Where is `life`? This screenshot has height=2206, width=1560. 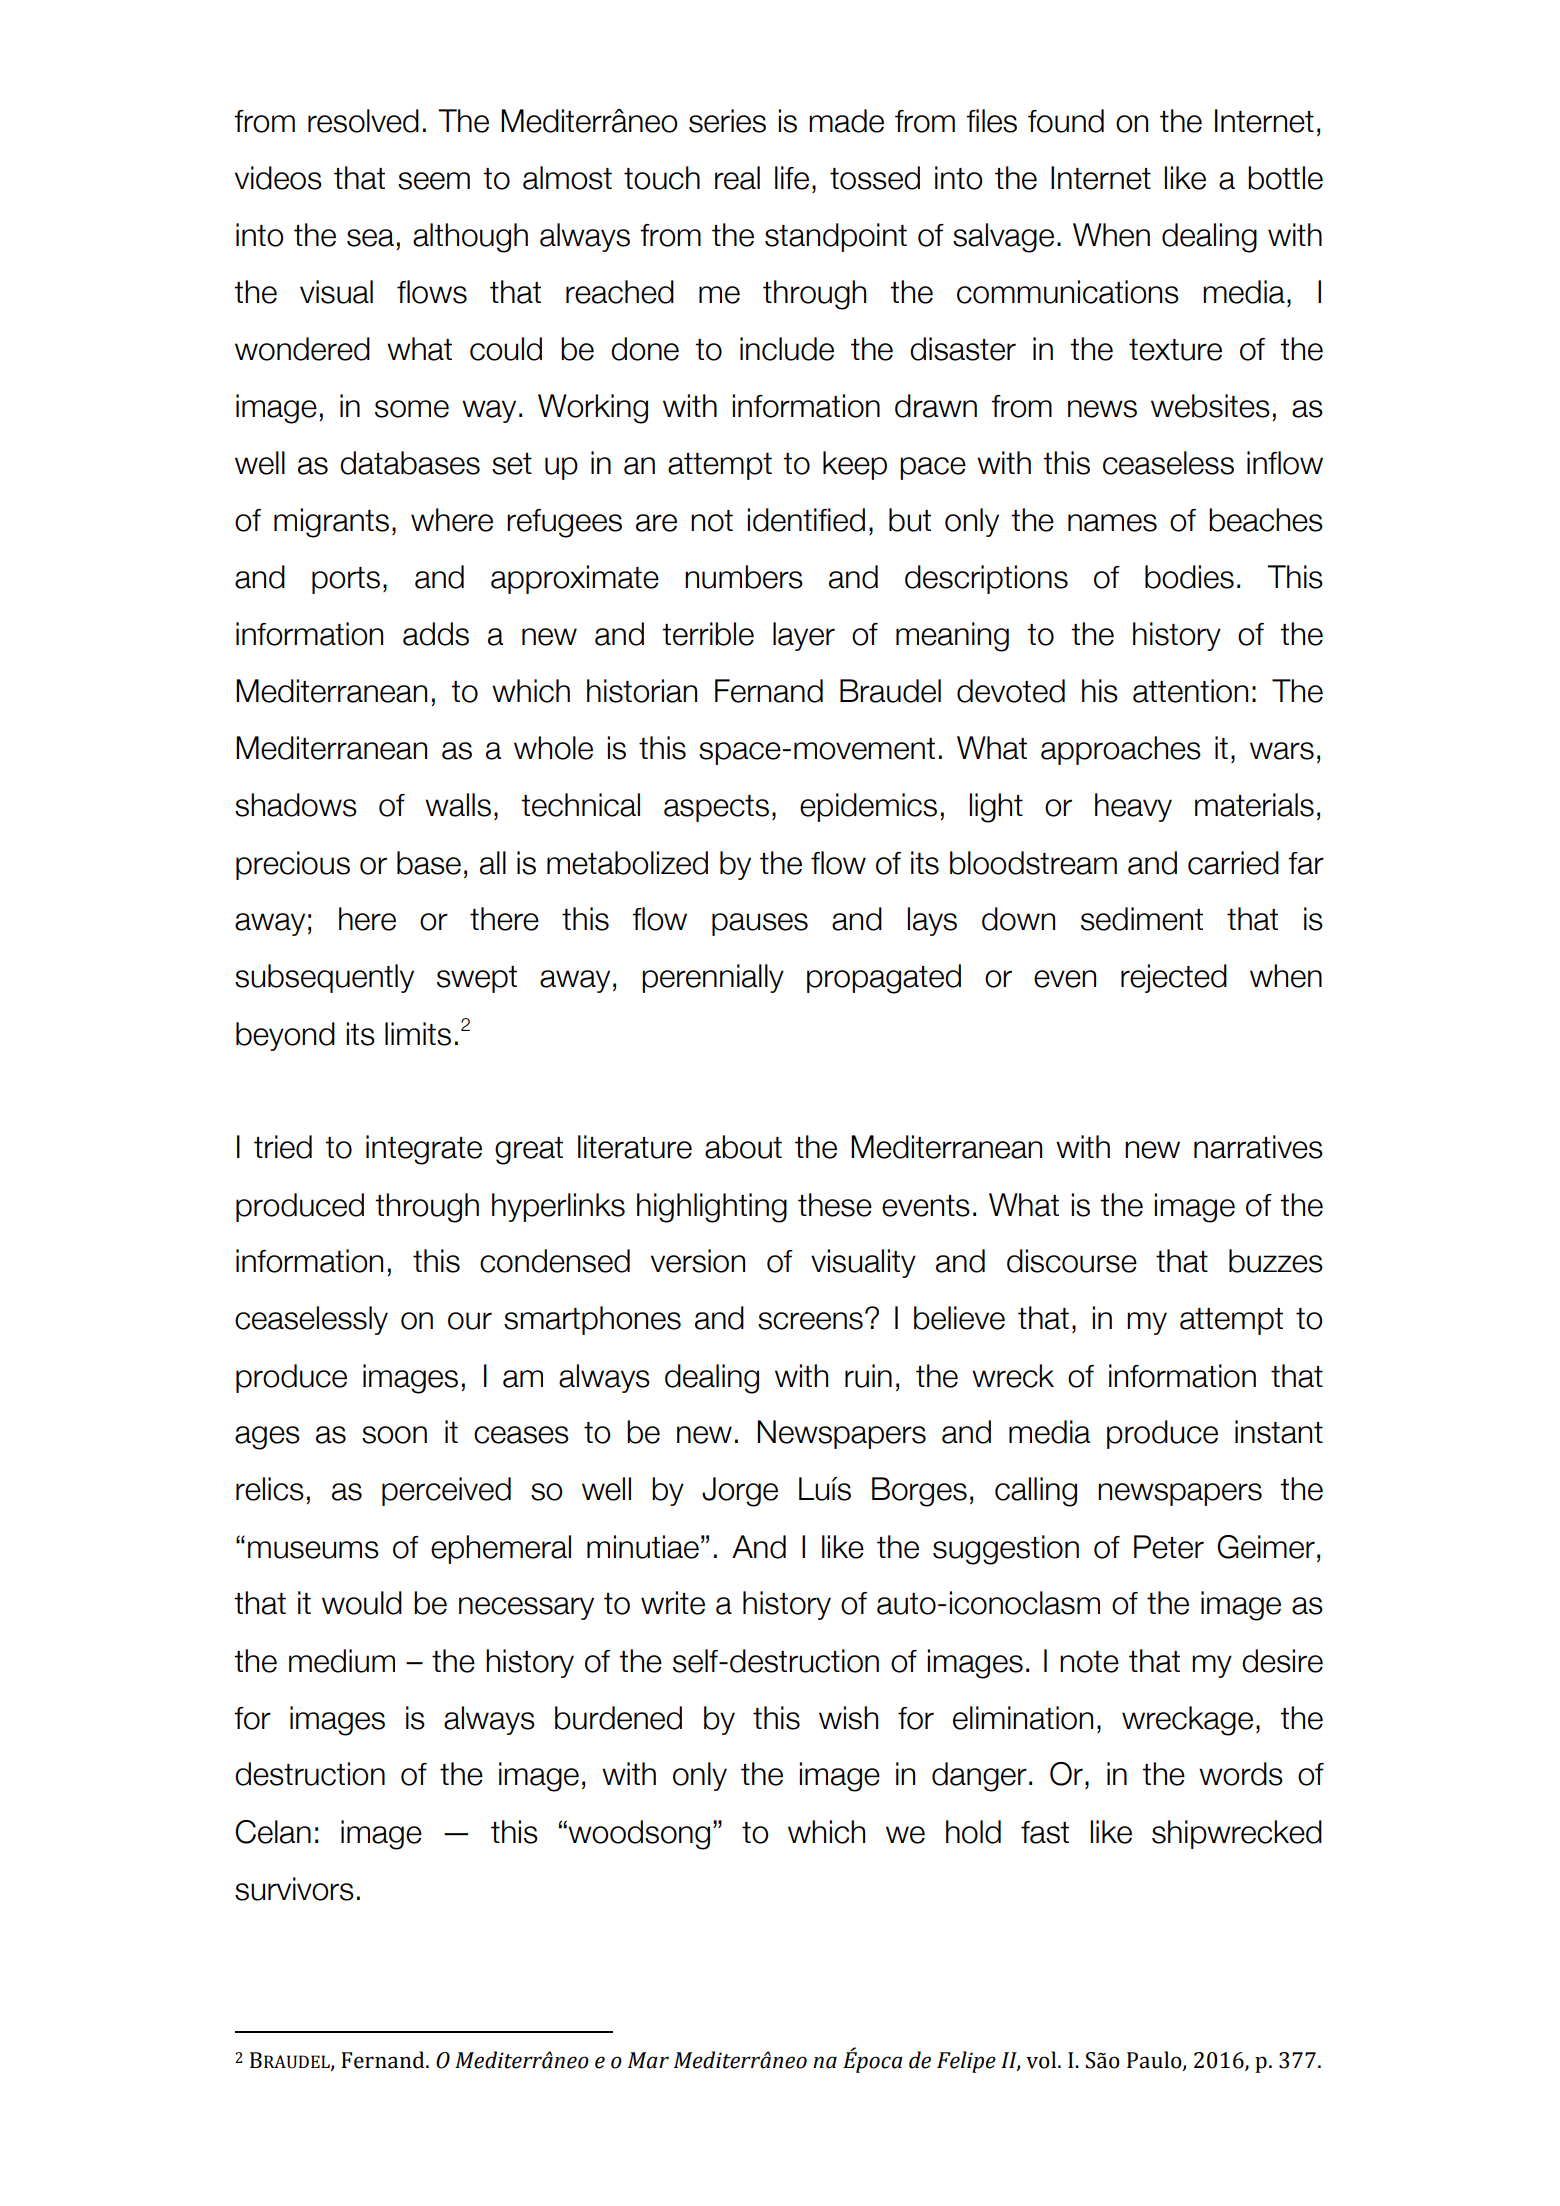 life is located at coordinates (792, 178).
